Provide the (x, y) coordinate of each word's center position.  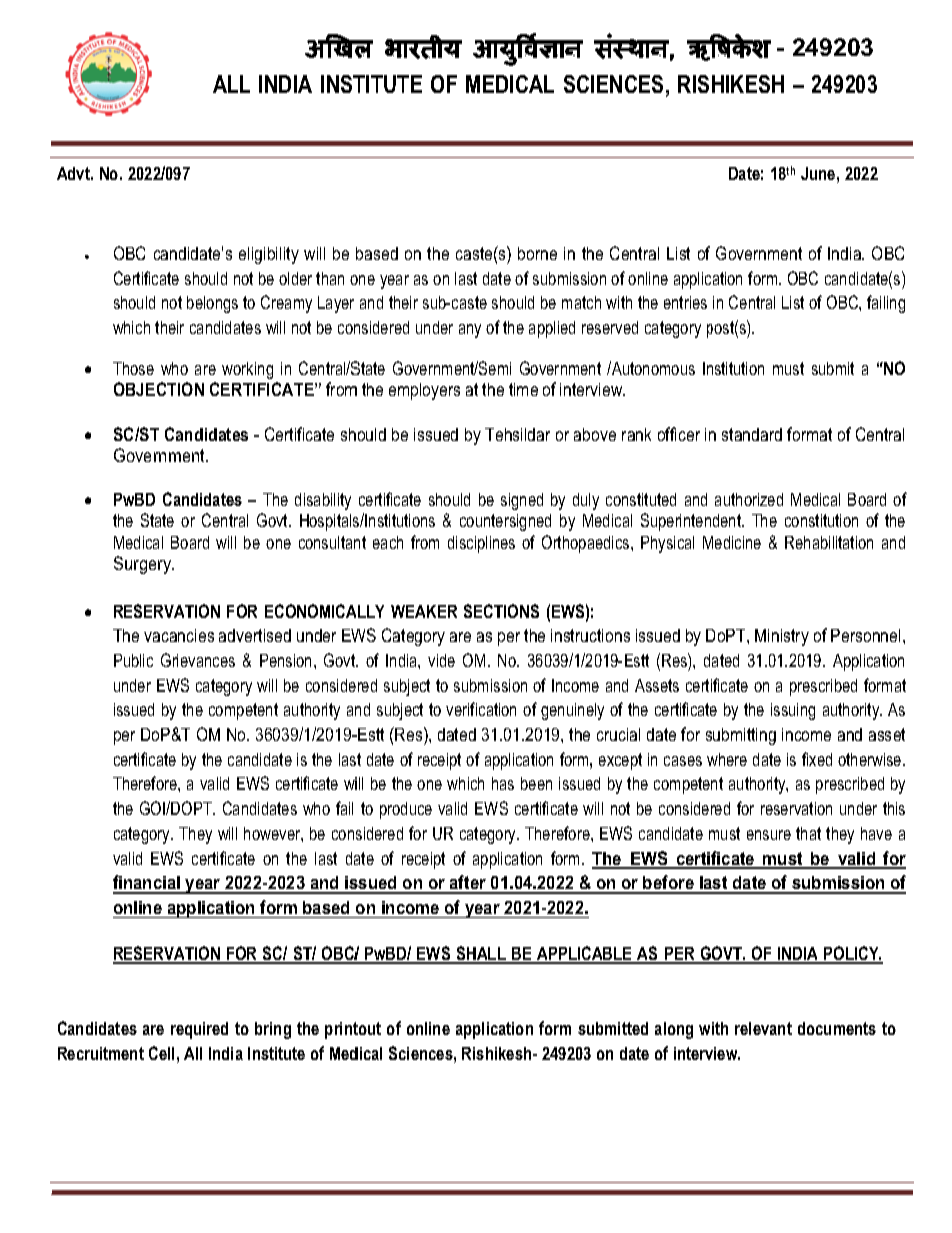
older (295, 278)
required (199, 1030)
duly (586, 501)
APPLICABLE (584, 954)
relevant (763, 1028)
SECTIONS (501, 611)
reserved (610, 327)
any (470, 331)
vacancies (179, 635)
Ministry (782, 637)
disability (323, 501)
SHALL (481, 954)
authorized (749, 499)
